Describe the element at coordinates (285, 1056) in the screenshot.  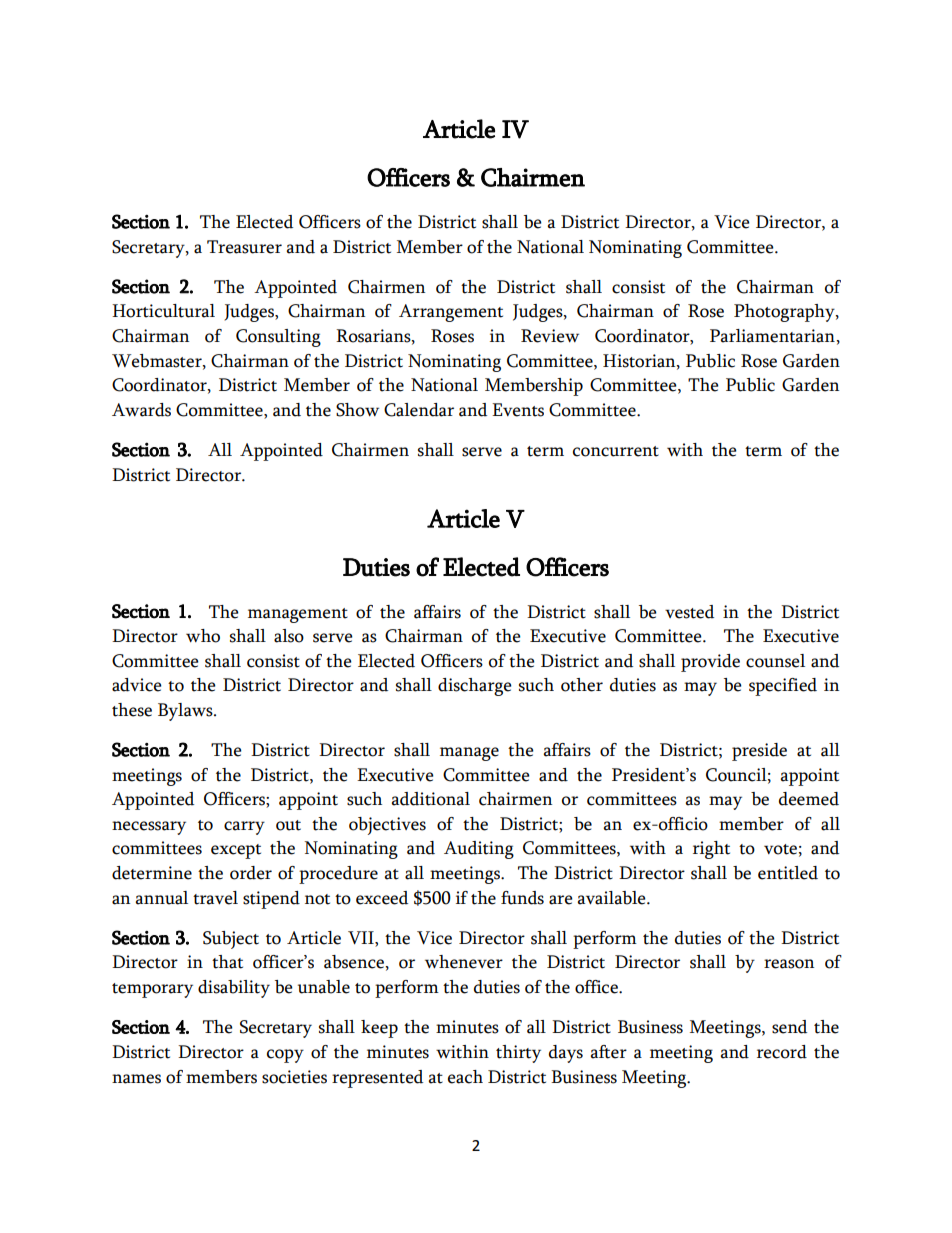
I see `copy` at that location.
